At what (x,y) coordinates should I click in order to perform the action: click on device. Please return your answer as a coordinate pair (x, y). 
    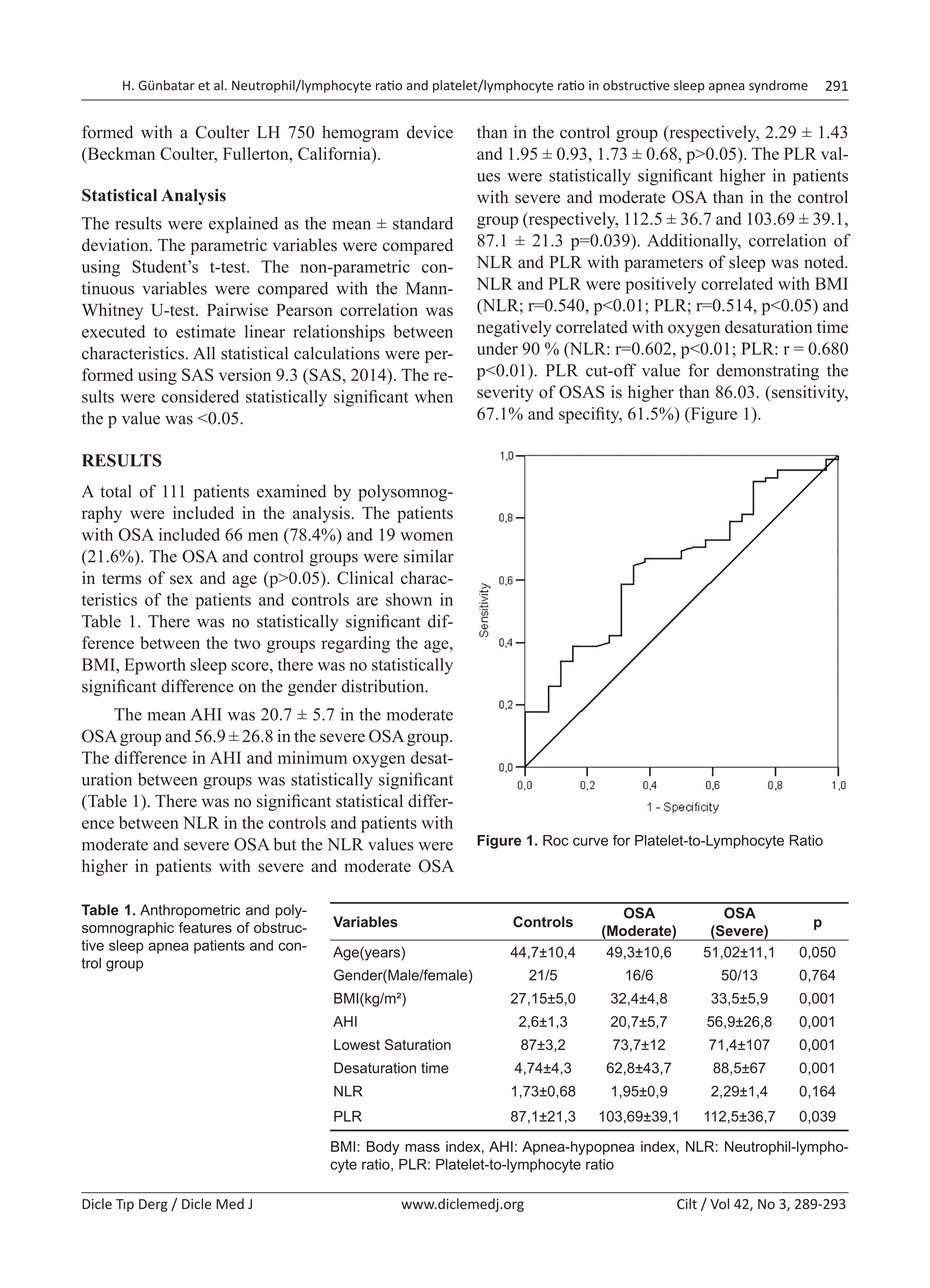
    Looking at the image, I should click on (430, 132).
